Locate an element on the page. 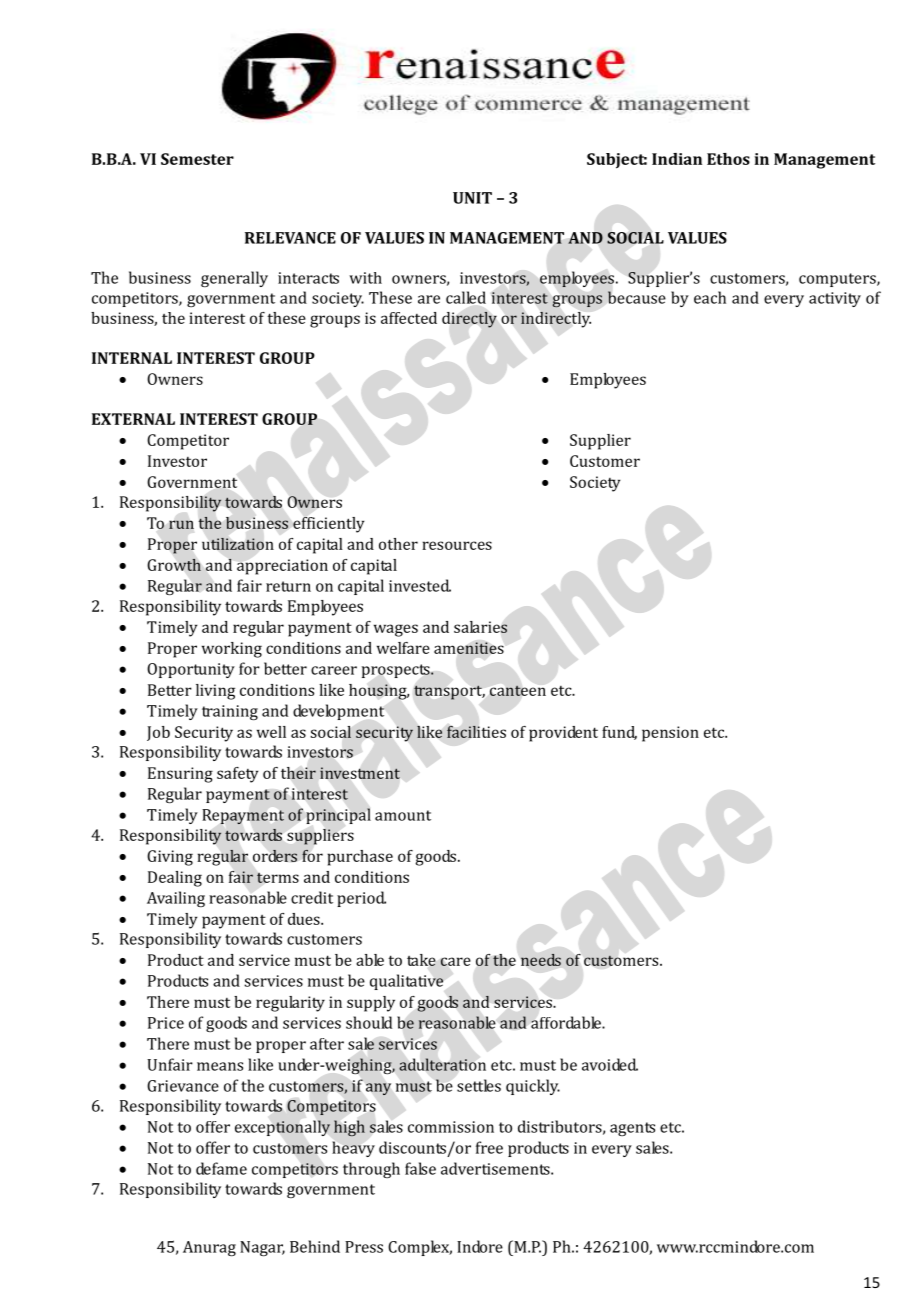  each is located at coordinates (710, 297).
